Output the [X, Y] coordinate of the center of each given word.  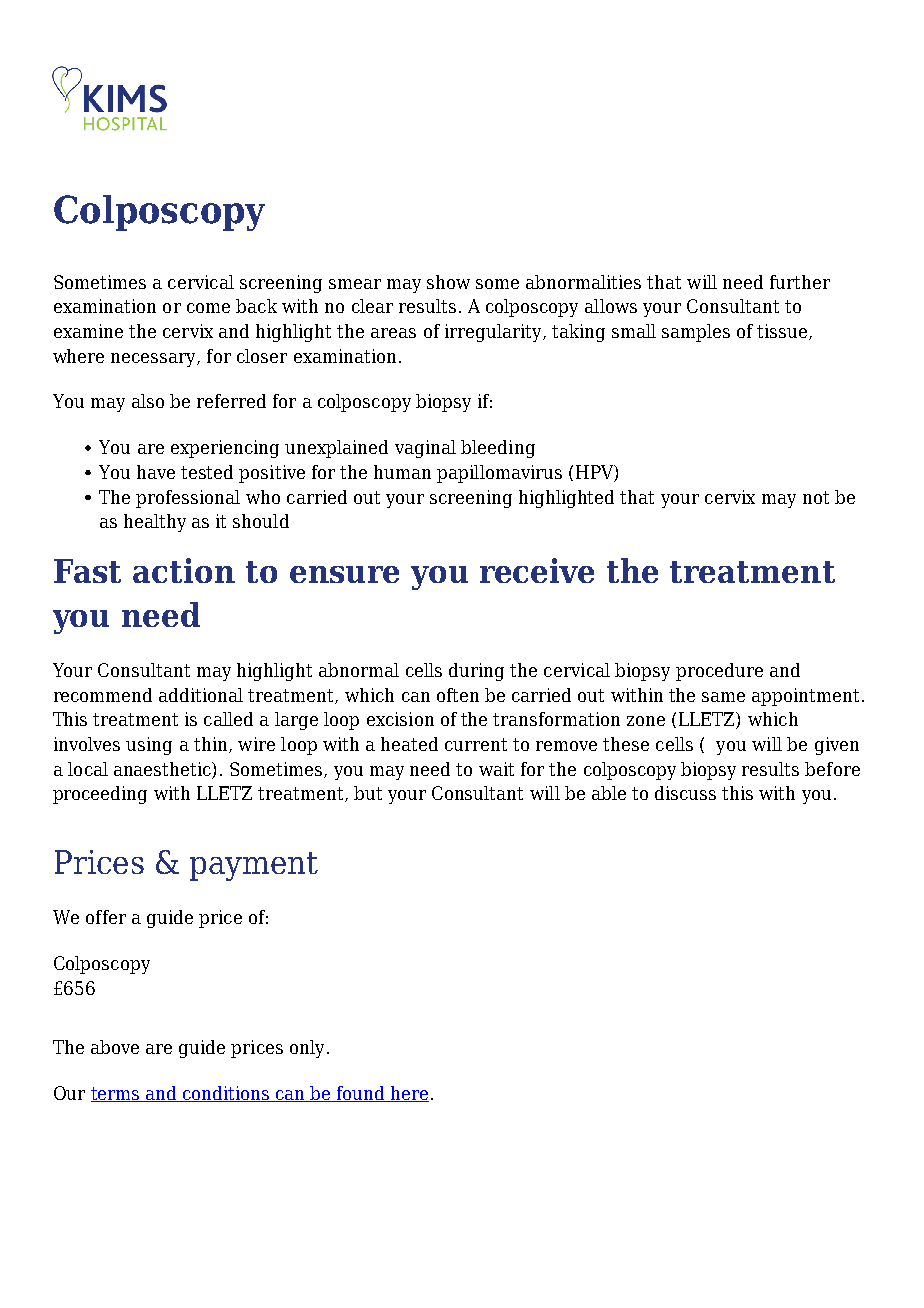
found [361, 1094]
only [307, 1049]
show [448, 282]
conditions [226, 1094]
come [208, 308]
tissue [783, 332]
